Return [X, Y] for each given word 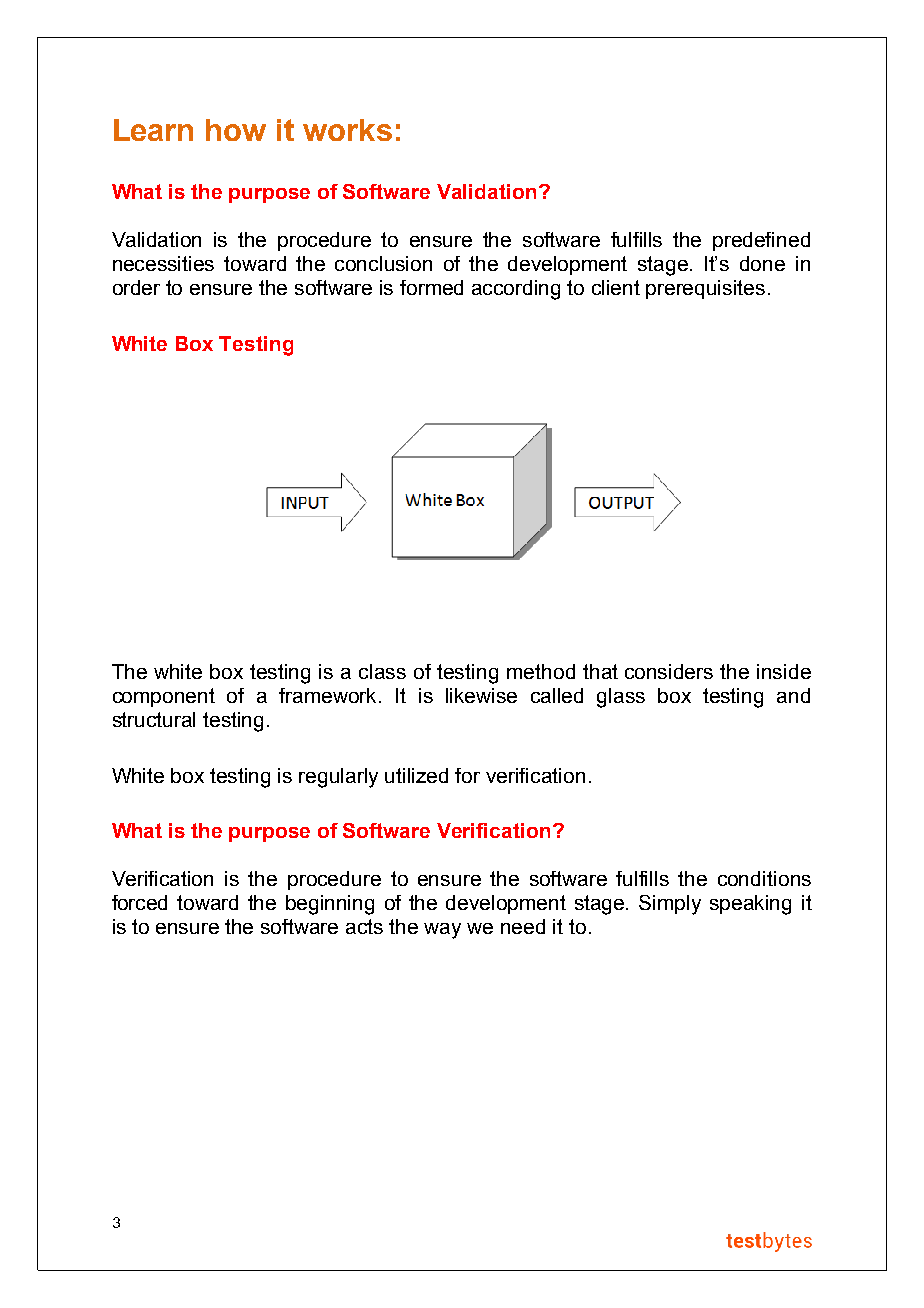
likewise [481, 695]
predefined [761, 241]
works [347, 130]
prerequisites [705, 289]
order [136, 287]
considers [669, 671]
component [164, 697]
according [516, 290]
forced [139, 902]
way [442, 931]
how [236, 130]
